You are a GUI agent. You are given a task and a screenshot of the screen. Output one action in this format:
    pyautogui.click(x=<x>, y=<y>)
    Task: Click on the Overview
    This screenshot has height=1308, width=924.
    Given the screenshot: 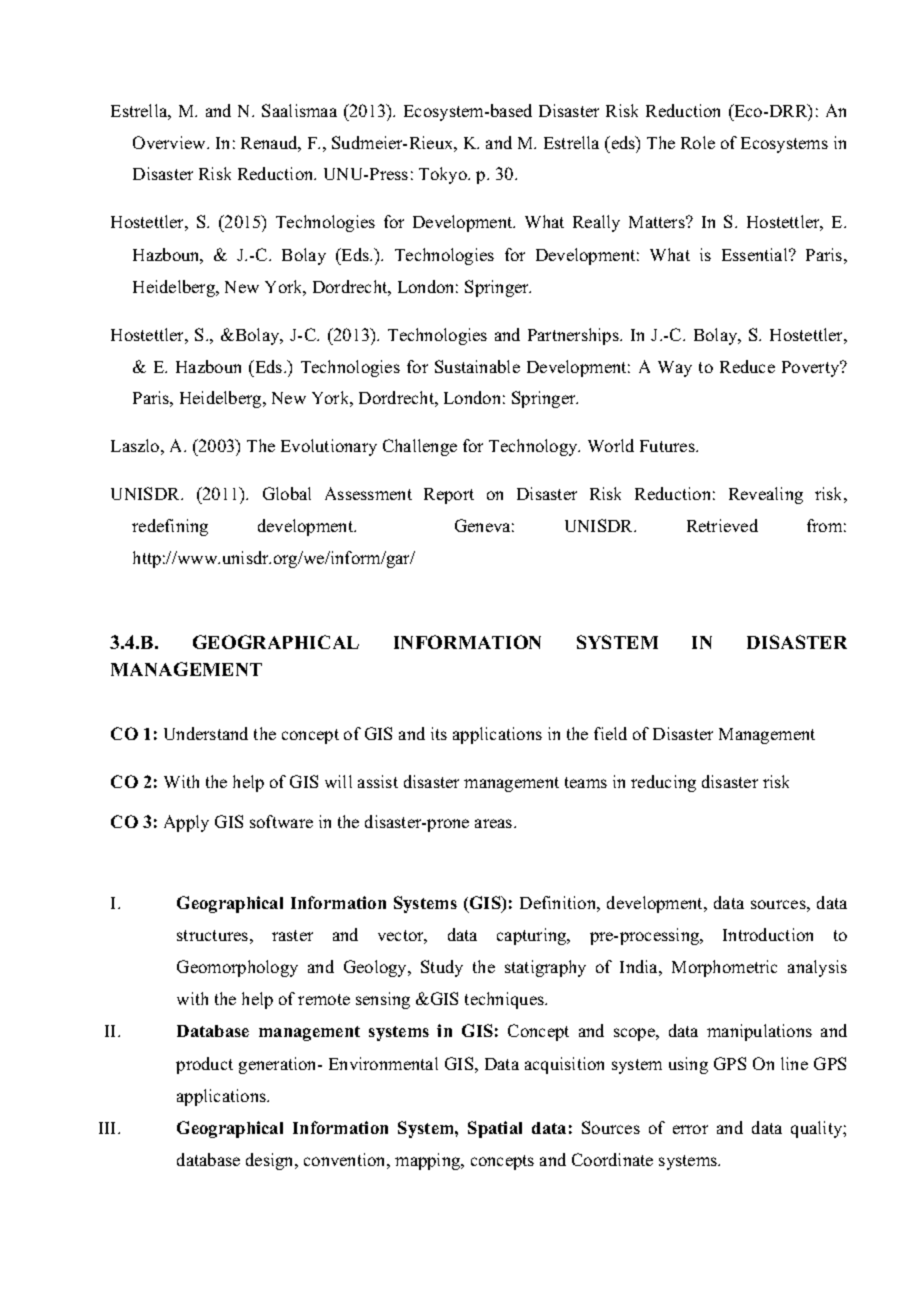 What is the action you would take?
    pyautogui.click(x=170, y=142)
